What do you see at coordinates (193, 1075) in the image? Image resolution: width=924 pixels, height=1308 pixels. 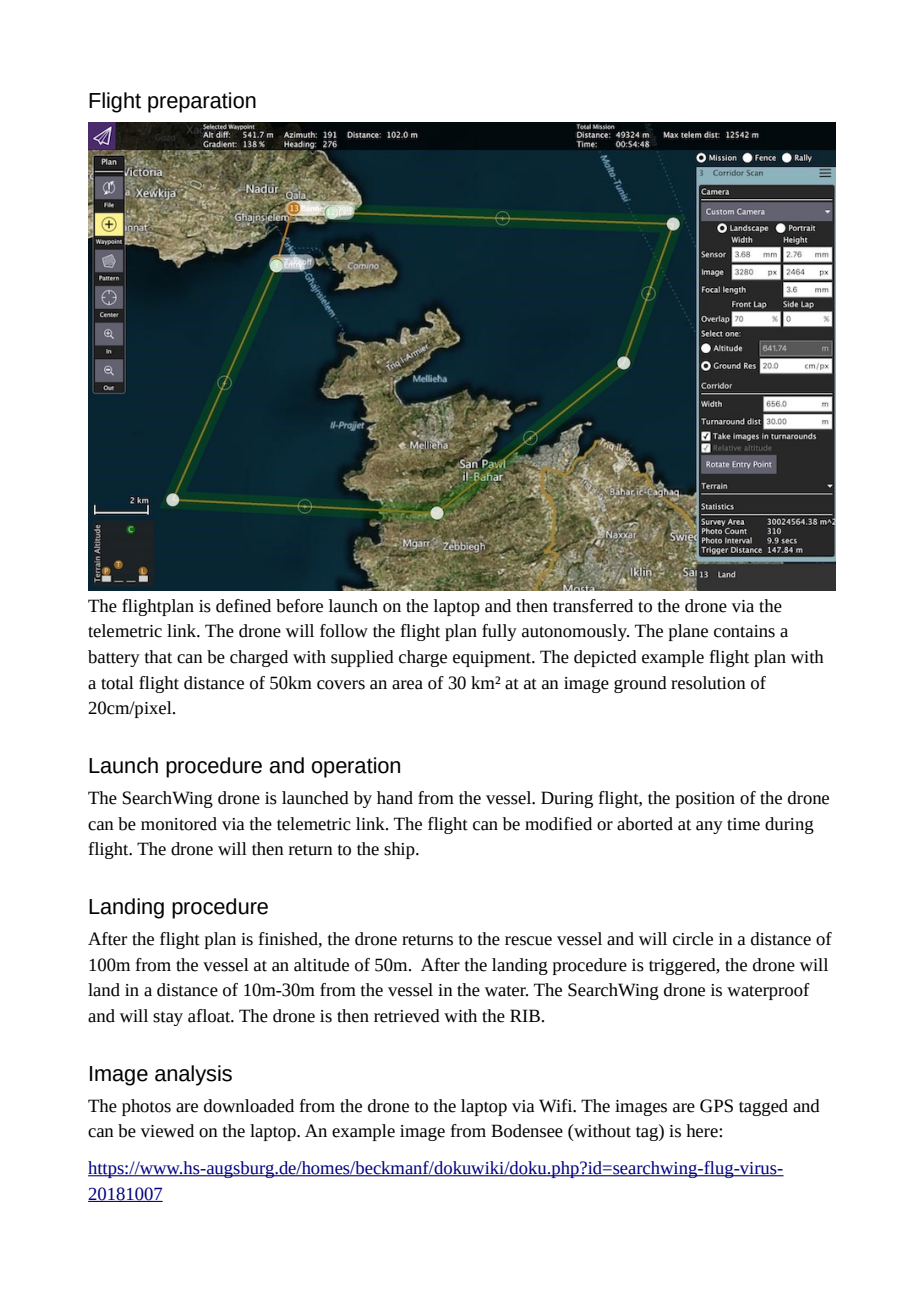 I see `analysis` at bounding box center [193, 1075].
